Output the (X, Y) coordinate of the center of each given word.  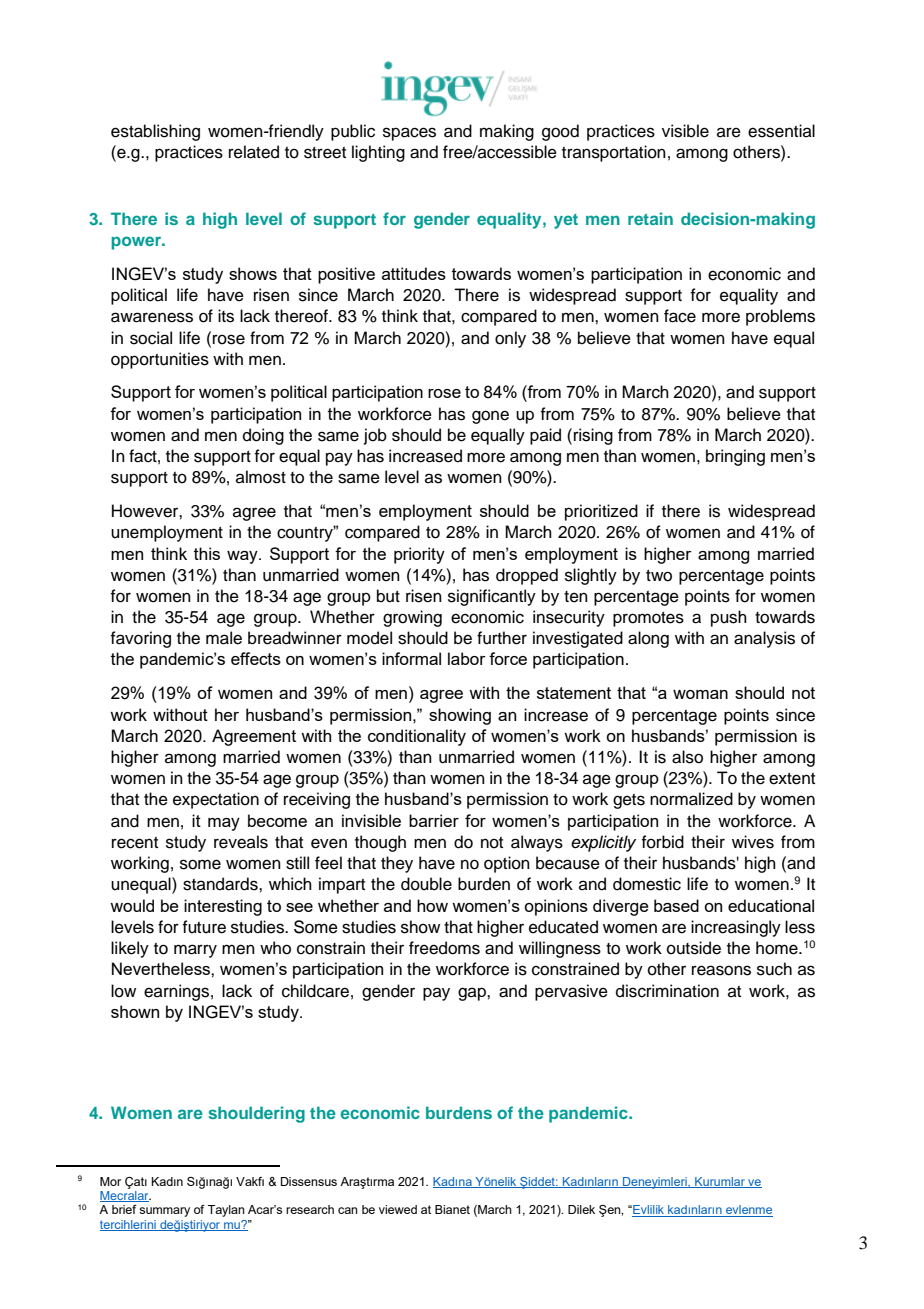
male (224, 638)
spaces (409, 134)
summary (164, 1212)
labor (467, 658)
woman (700, 694)
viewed (398, 1209)
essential (781, 131)
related (254, 152)
